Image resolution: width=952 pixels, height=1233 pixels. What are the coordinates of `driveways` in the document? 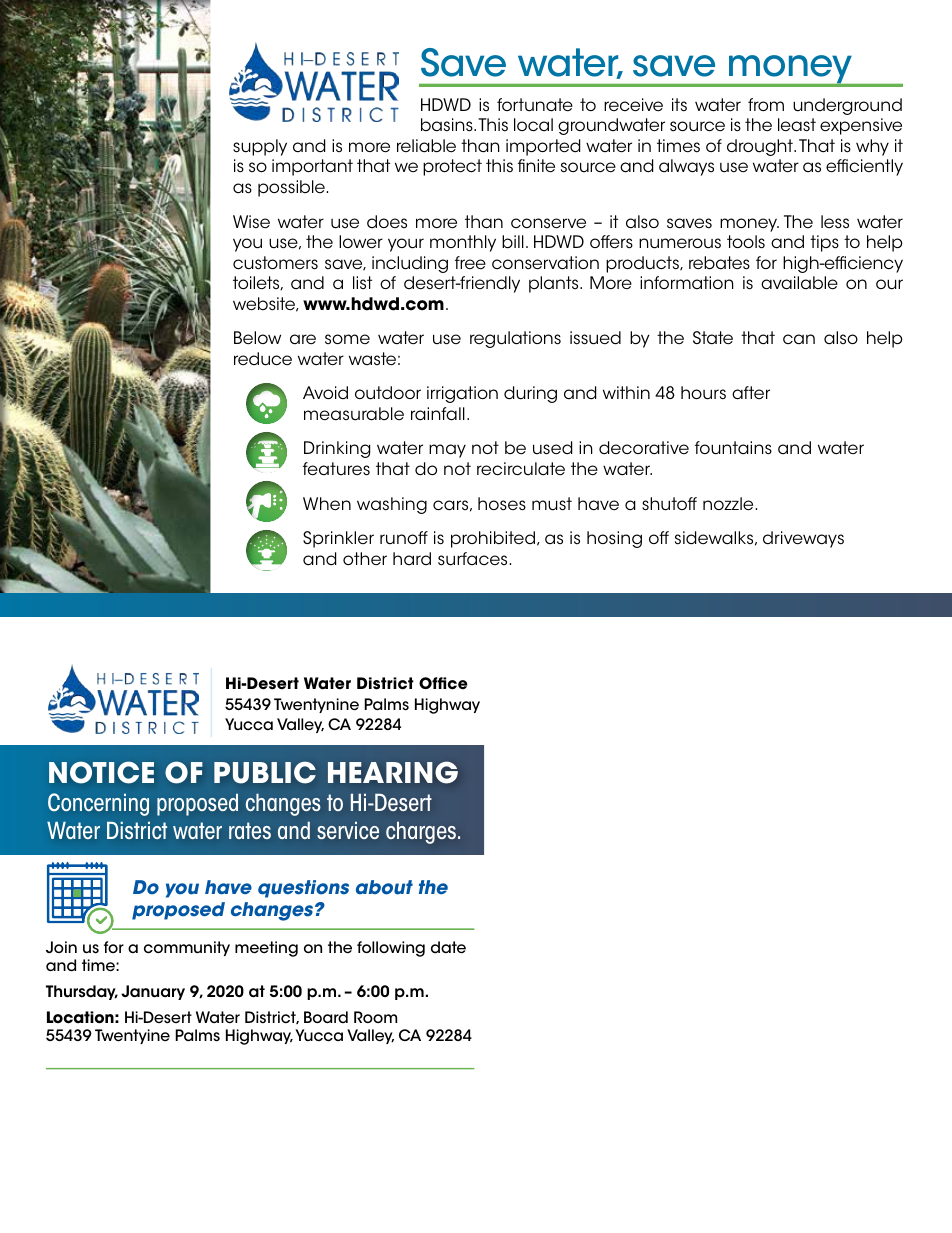 It's located at (803, 539).
